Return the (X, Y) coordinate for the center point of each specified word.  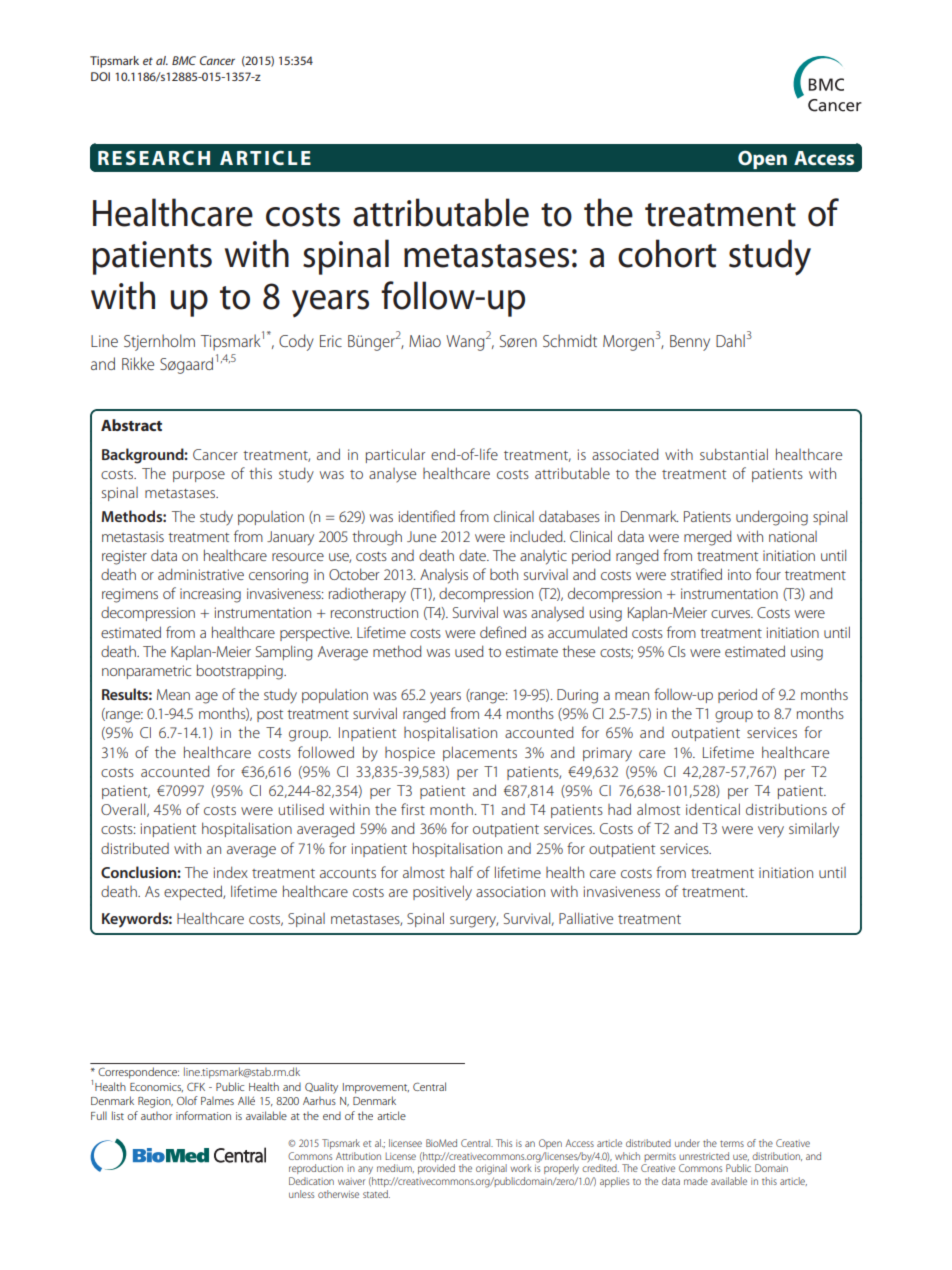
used (469, 651)
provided (436, 1169)
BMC (184, 60)
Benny (690, 343)
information (203, 1115)
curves (732, 614)
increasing (210, 595)
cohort (667, 253)
